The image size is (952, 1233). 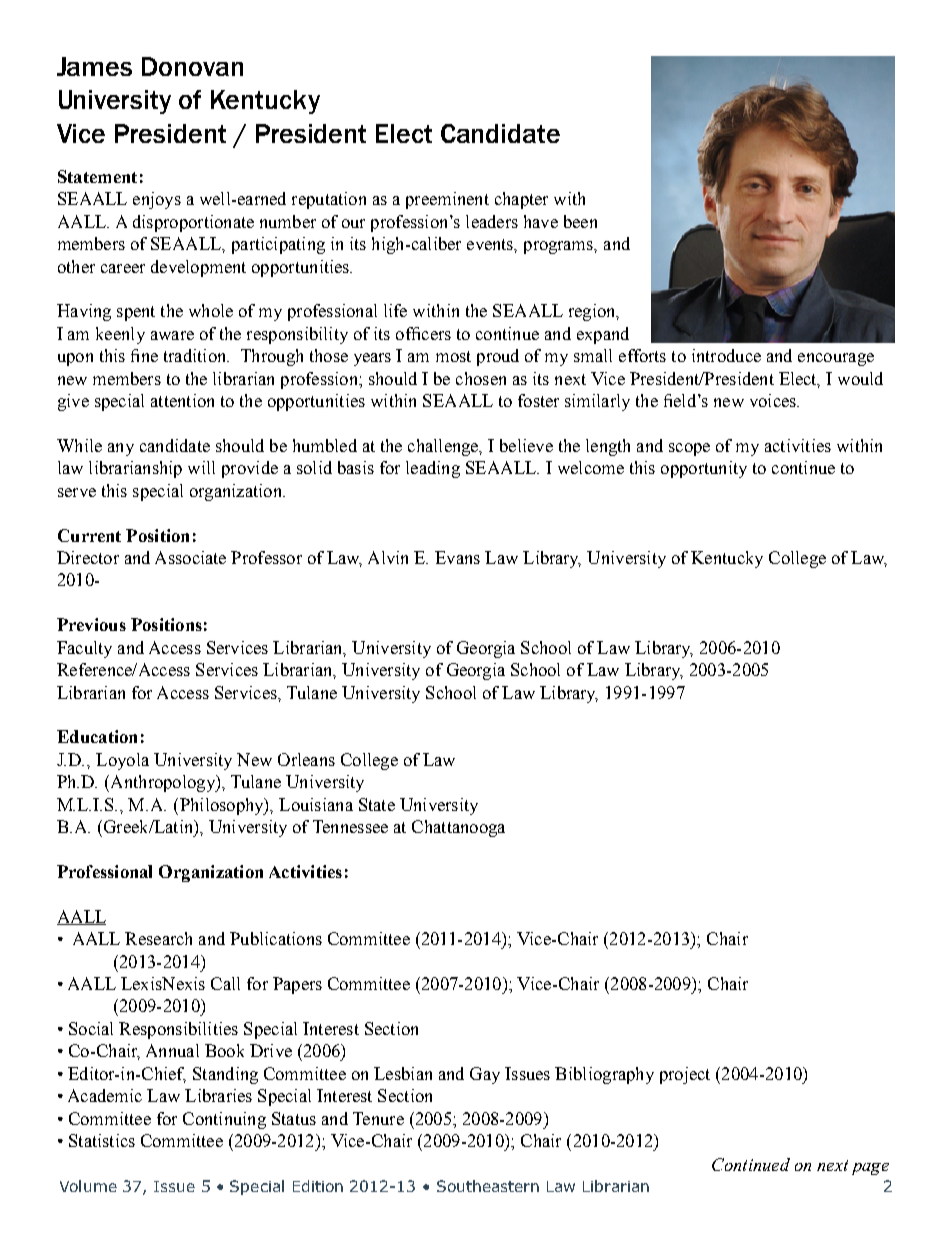 I want to click on challenge, so click(x=444, y=447).
